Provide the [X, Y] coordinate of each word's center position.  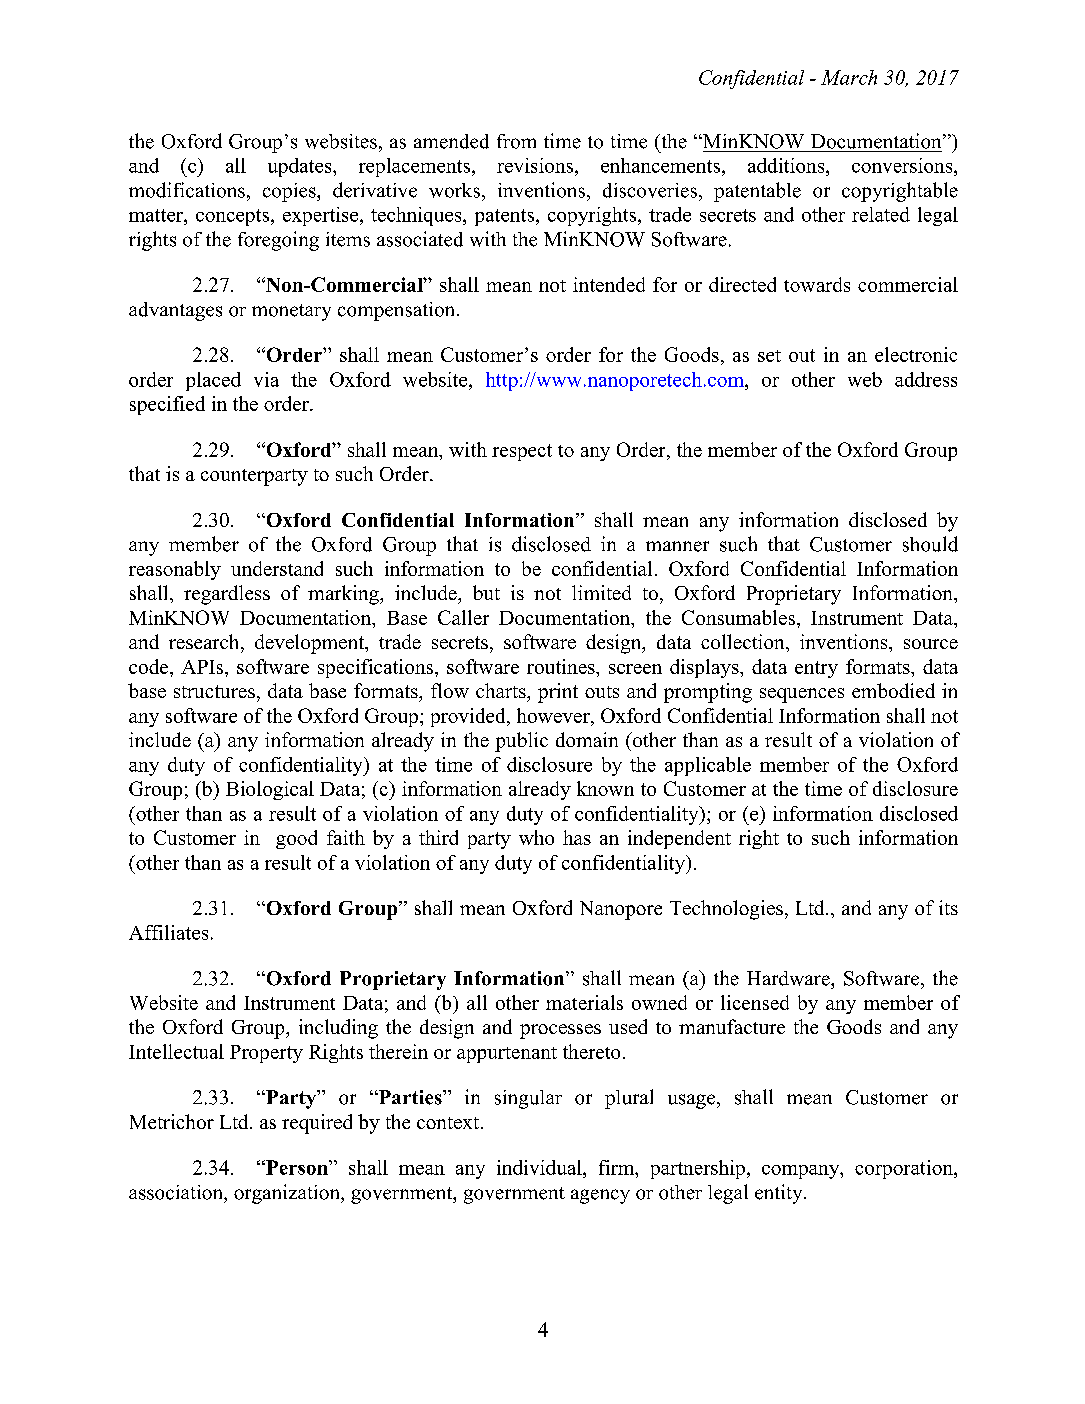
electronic [916, 354]
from [516, 141]
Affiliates [168, 932]
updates [301, 167]
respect [522, 452]
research [205, 641]
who [536, 837]
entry [816, 669]
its [948, 907]
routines [562, 666]
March [849, 77]
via [266, 379]
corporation [905, 1169]
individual [540, 1167]
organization [288, 1194]
